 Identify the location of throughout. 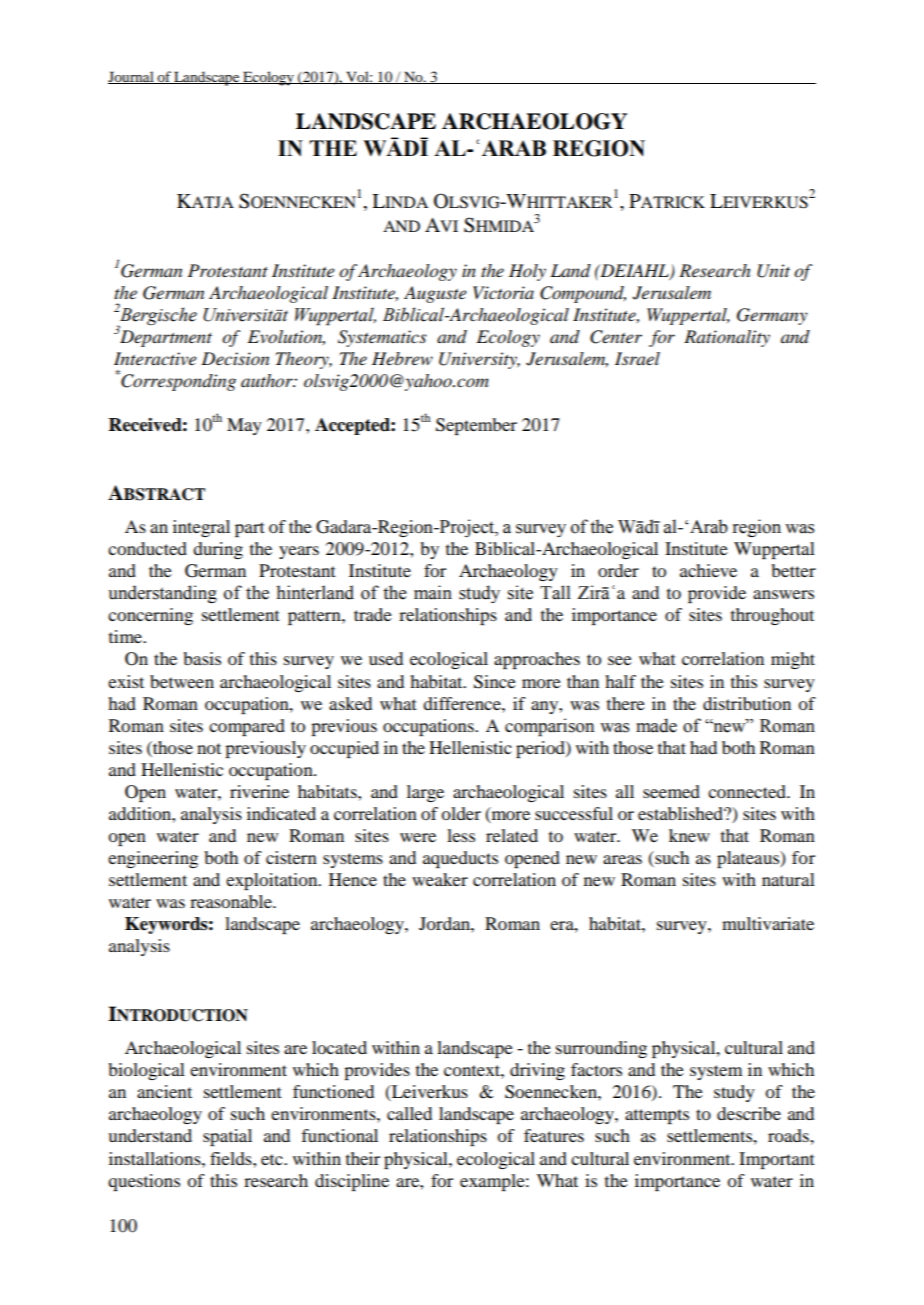
(772, 616).
